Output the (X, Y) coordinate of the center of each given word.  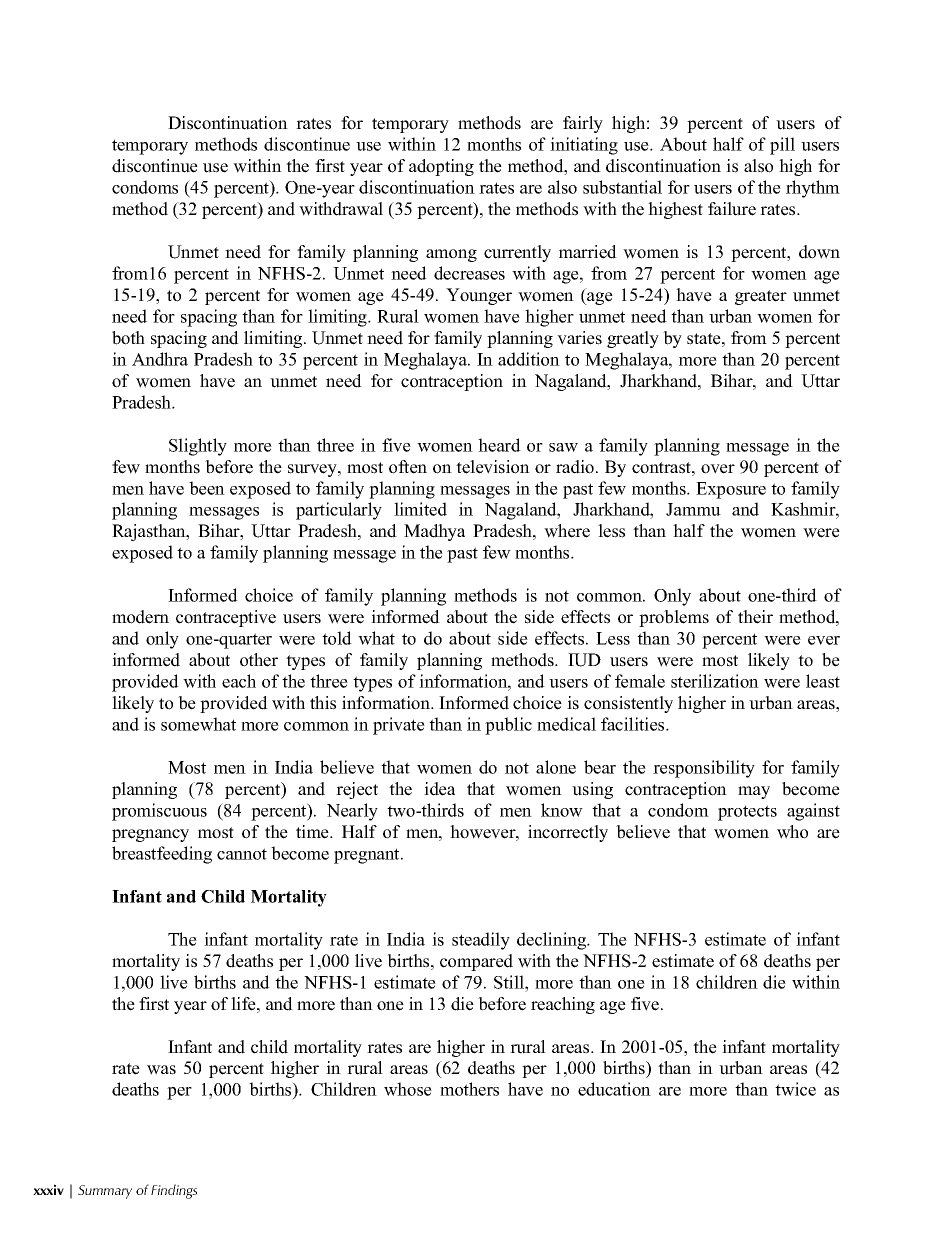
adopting (441, 167)
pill (782, 146)
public (508, 726)
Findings (174, 1191)
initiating (584, 146)
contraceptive (226, 618)
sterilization (715, 681)
